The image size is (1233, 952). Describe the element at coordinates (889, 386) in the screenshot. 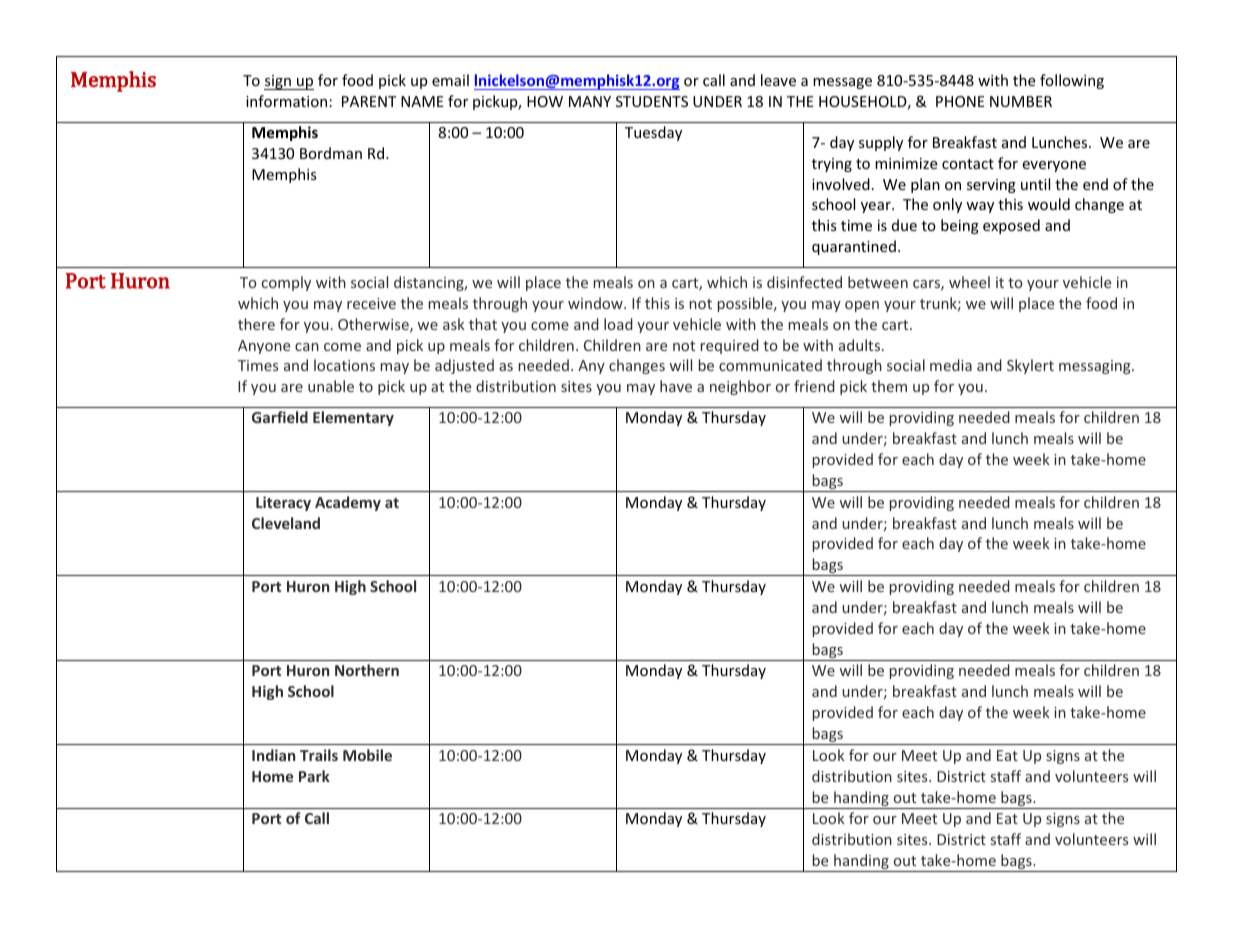

I see `them` at that location.
